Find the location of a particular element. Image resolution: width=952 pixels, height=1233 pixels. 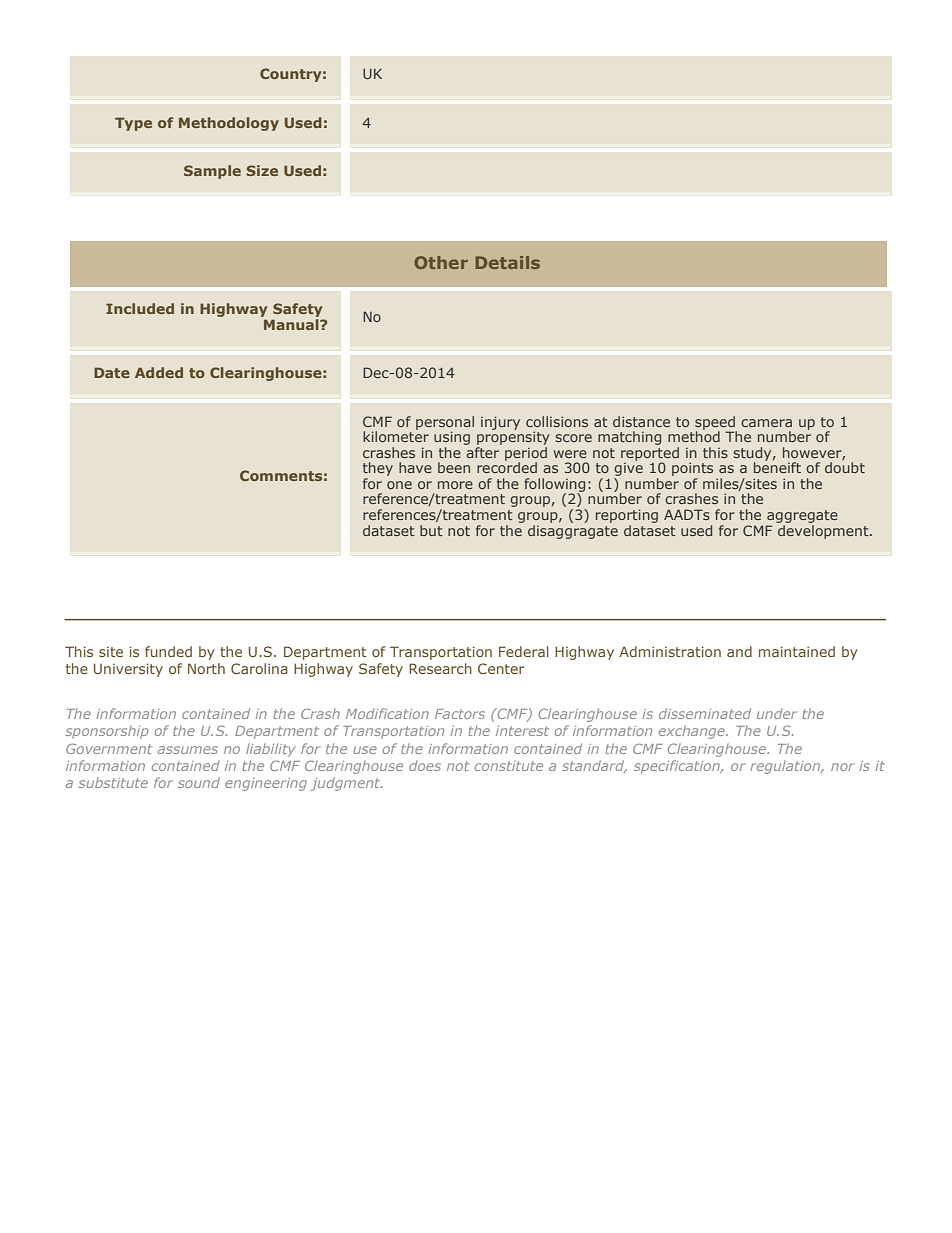

they is located at coordinates (378, 470).
